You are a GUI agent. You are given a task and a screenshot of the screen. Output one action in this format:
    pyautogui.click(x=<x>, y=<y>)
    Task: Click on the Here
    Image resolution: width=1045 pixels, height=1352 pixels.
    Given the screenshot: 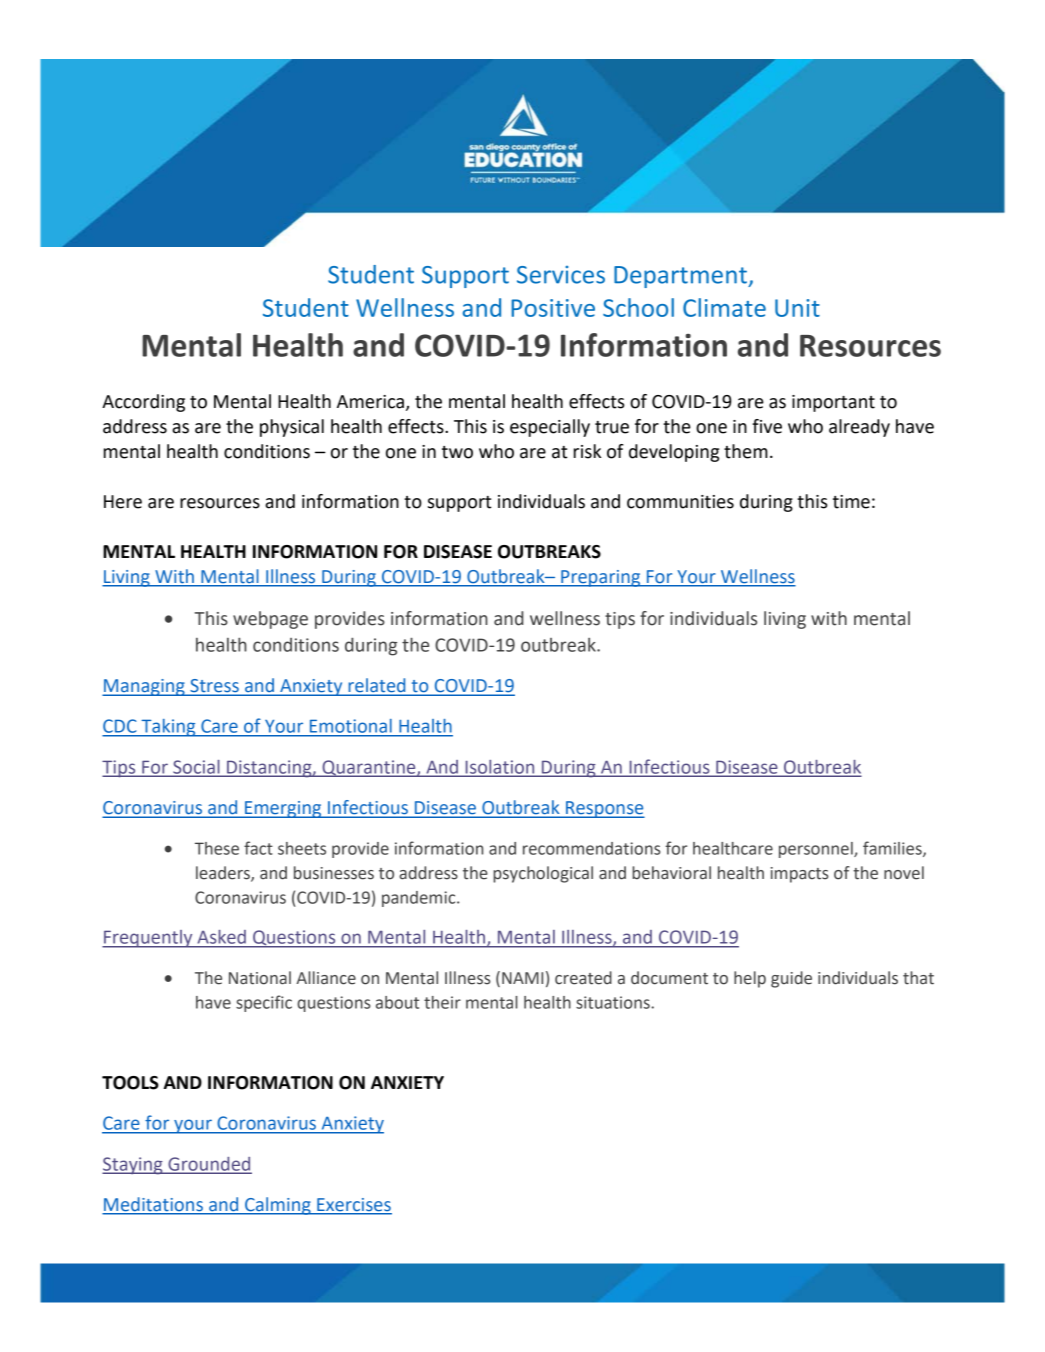 What is the action you would take?
    pyautogui.click(x=123, y=502)
